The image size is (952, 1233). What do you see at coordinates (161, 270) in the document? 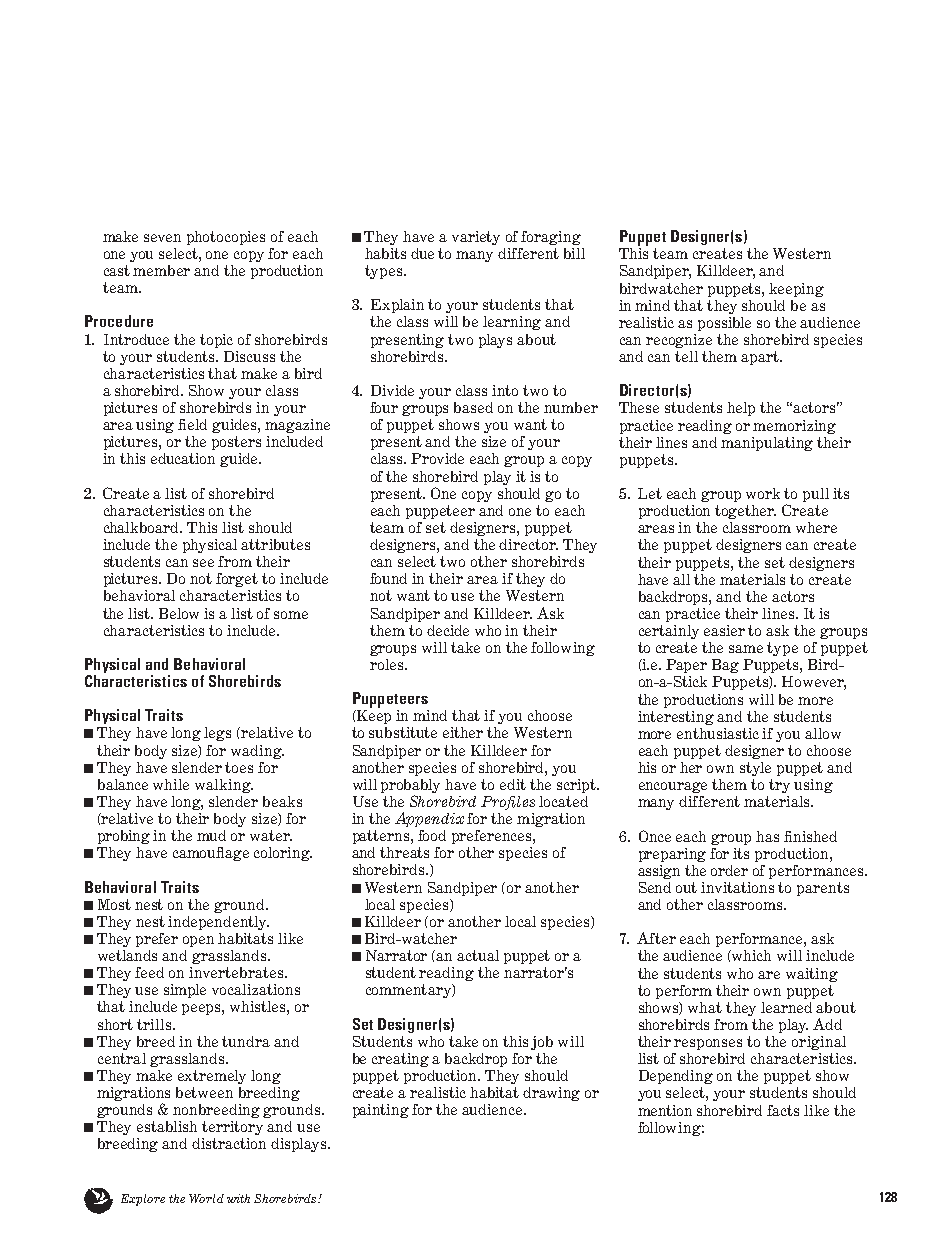
I see `member` at bounding box center [161, 270].
